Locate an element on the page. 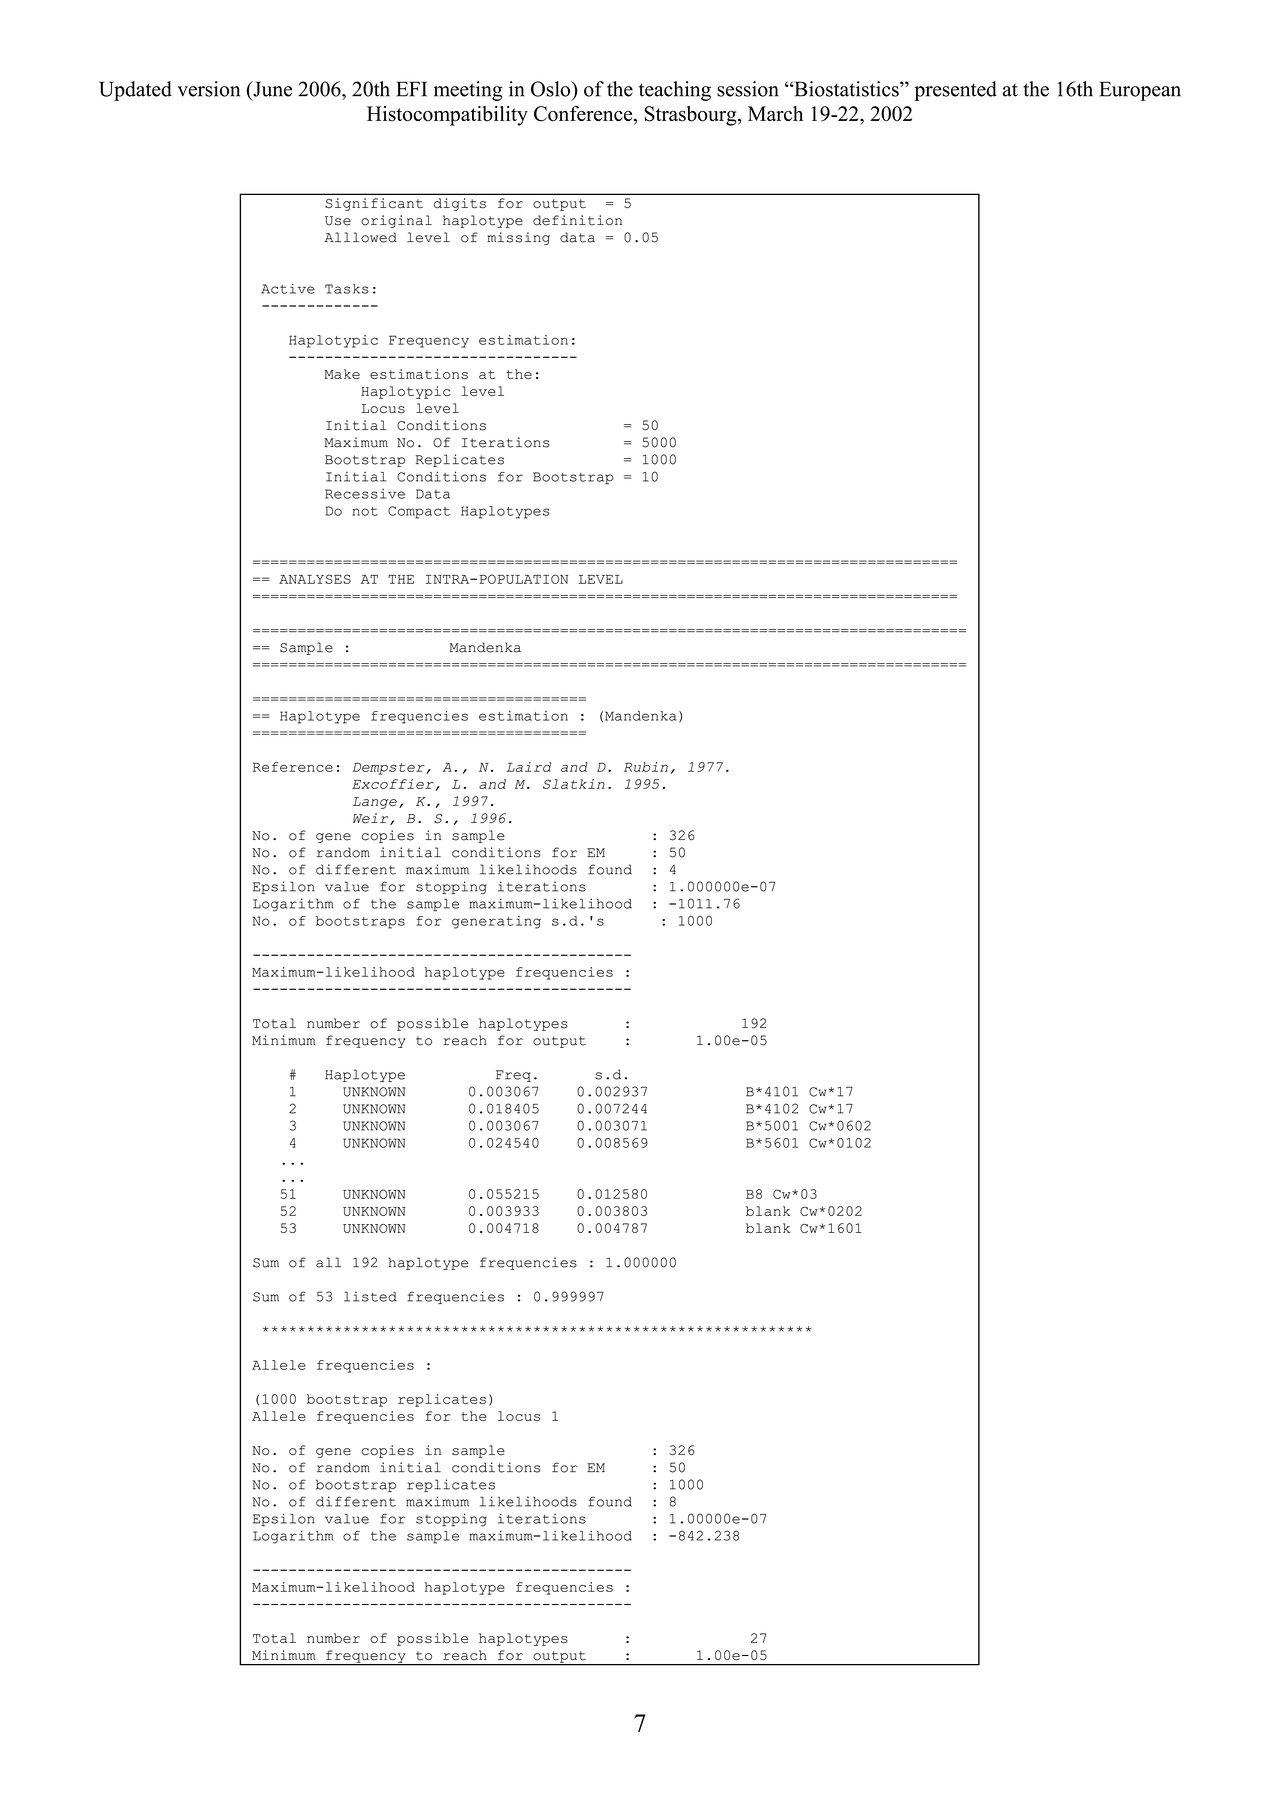 The image size is (1282, 1814). June is located at coordinates (271, 89).
